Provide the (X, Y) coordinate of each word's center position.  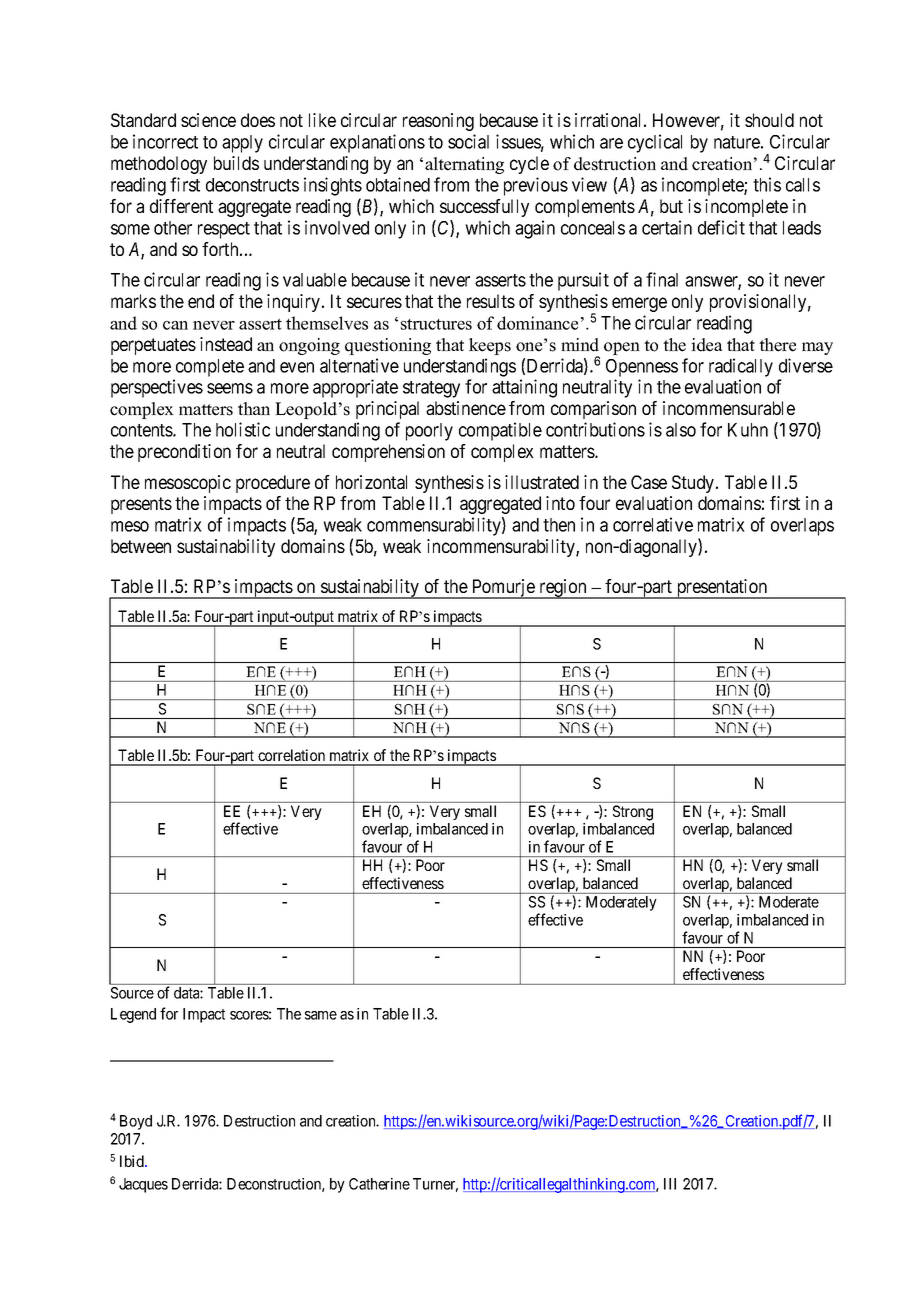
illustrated (542, 482)
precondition (184, 453)
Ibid (133, 1161)
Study (694, 484)
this (767, 184)
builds (236, 163)
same (321, 1015)
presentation (722, 589)
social (468, 141)
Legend (133, 1015)
